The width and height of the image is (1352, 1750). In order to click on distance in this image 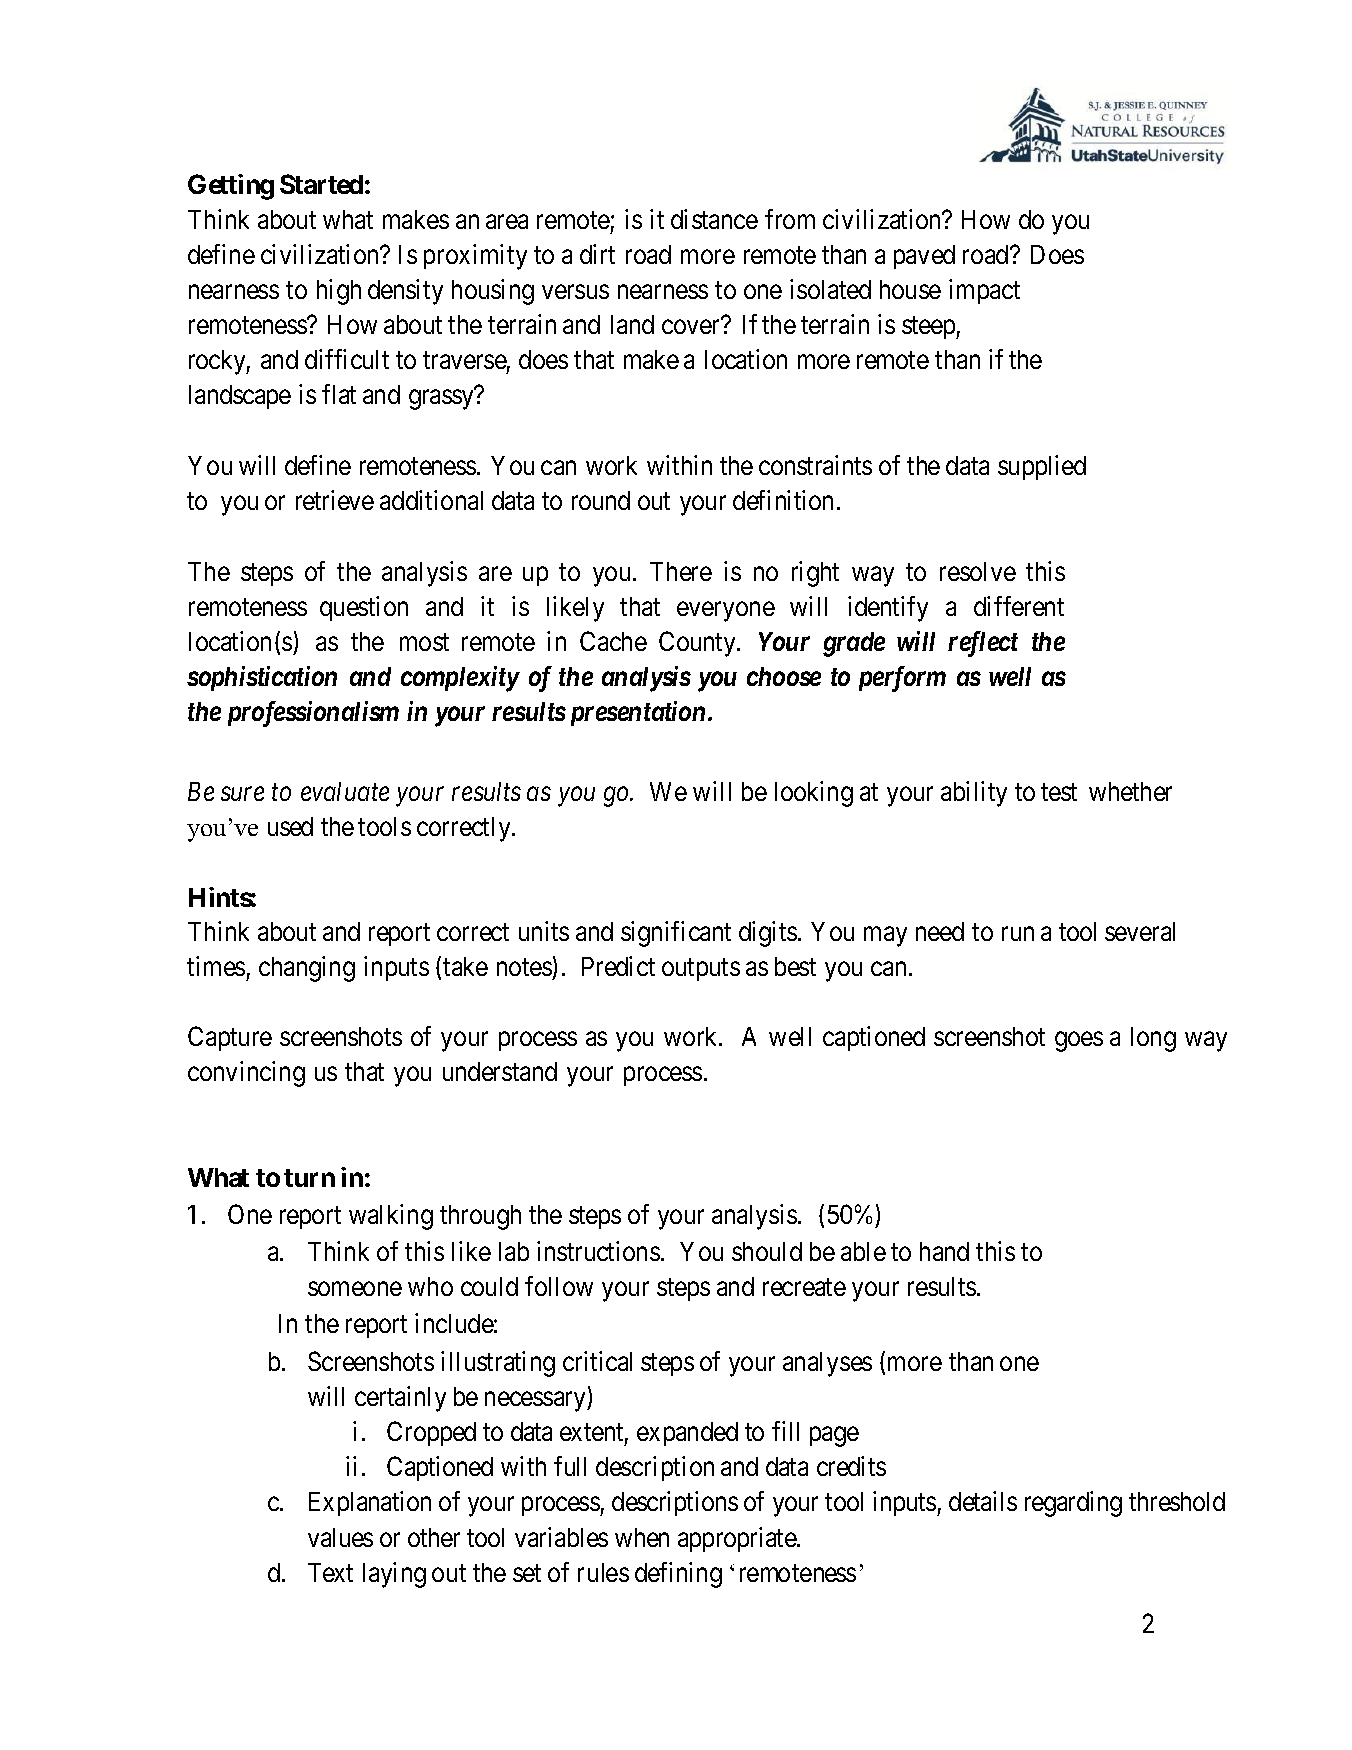, I will do `click(714, 219)`.
